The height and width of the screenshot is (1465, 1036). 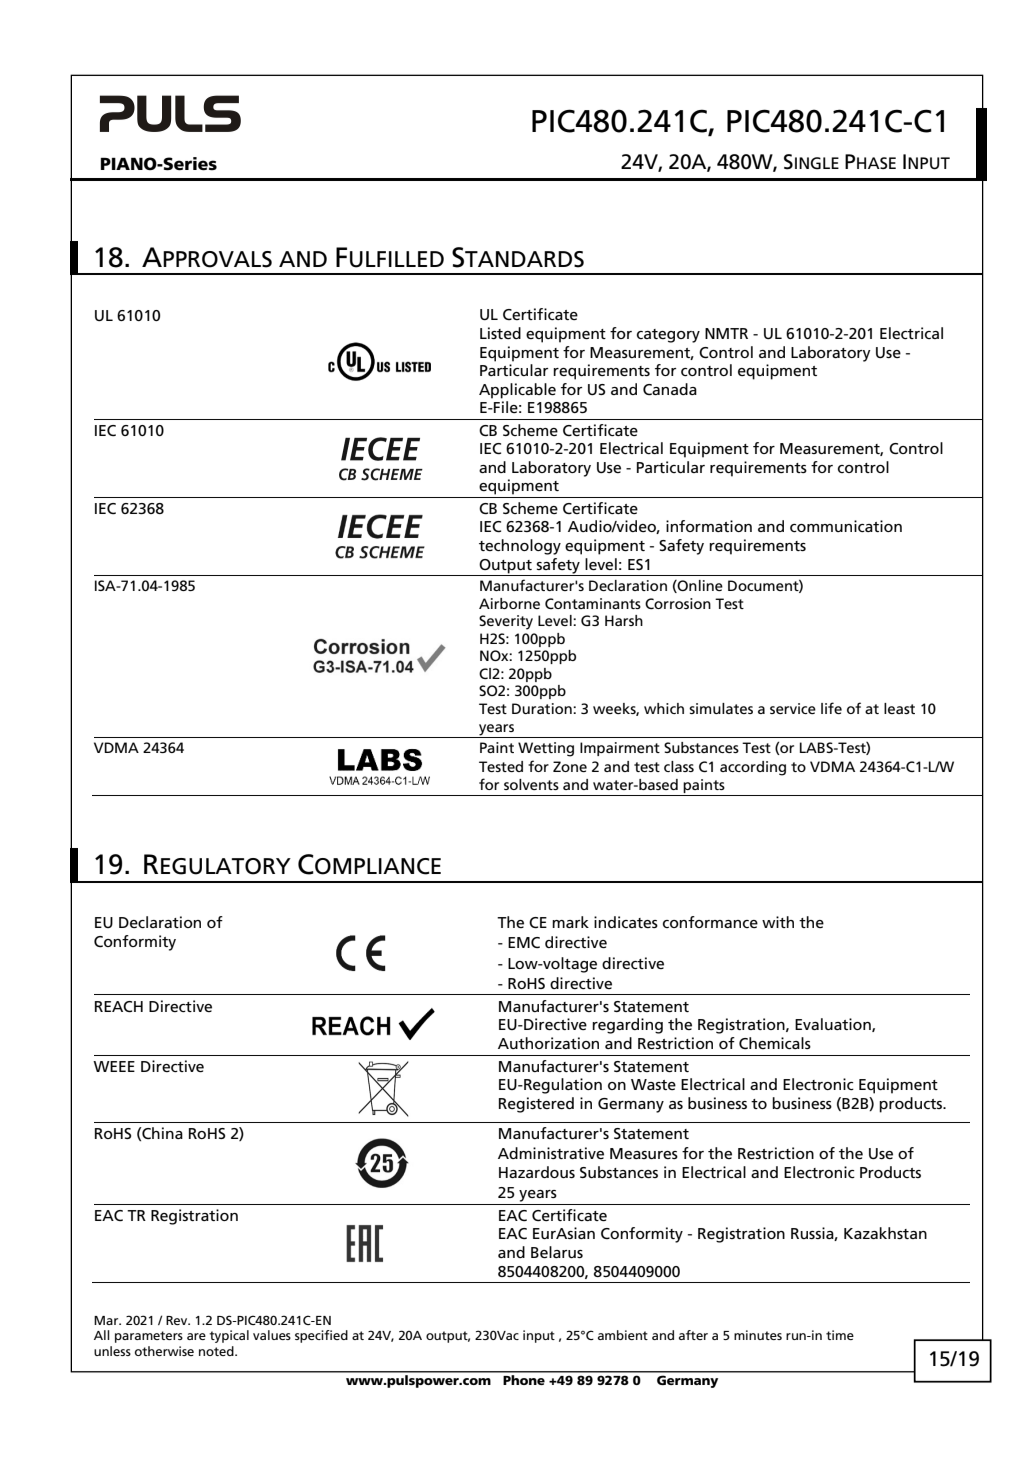 What do you see at coordinates (517, 391) in the screenshot?
I see `Applicable` at bounding box center [517, 391].
